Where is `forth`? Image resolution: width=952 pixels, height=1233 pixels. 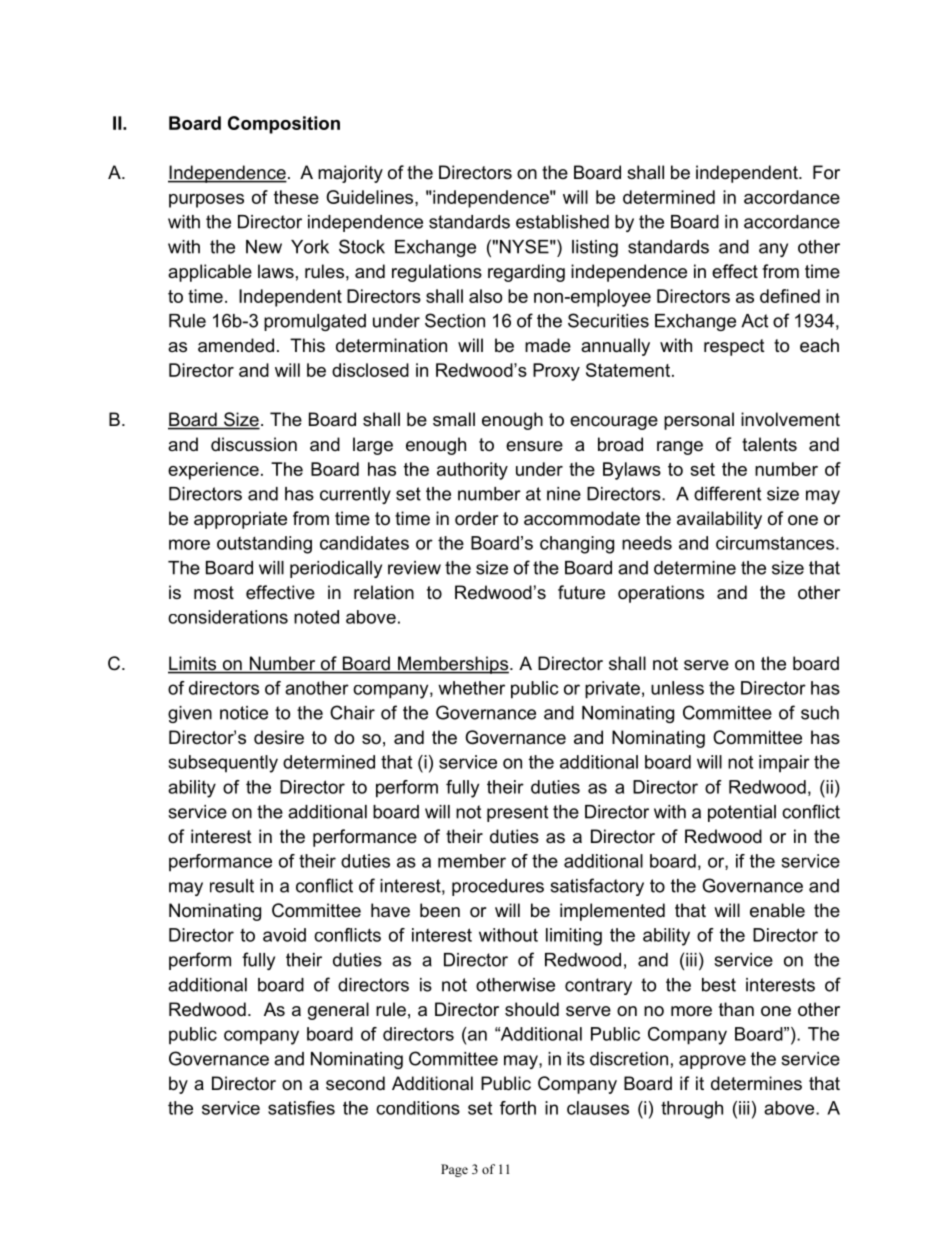
forth is located at coordinates (518, 1108).
